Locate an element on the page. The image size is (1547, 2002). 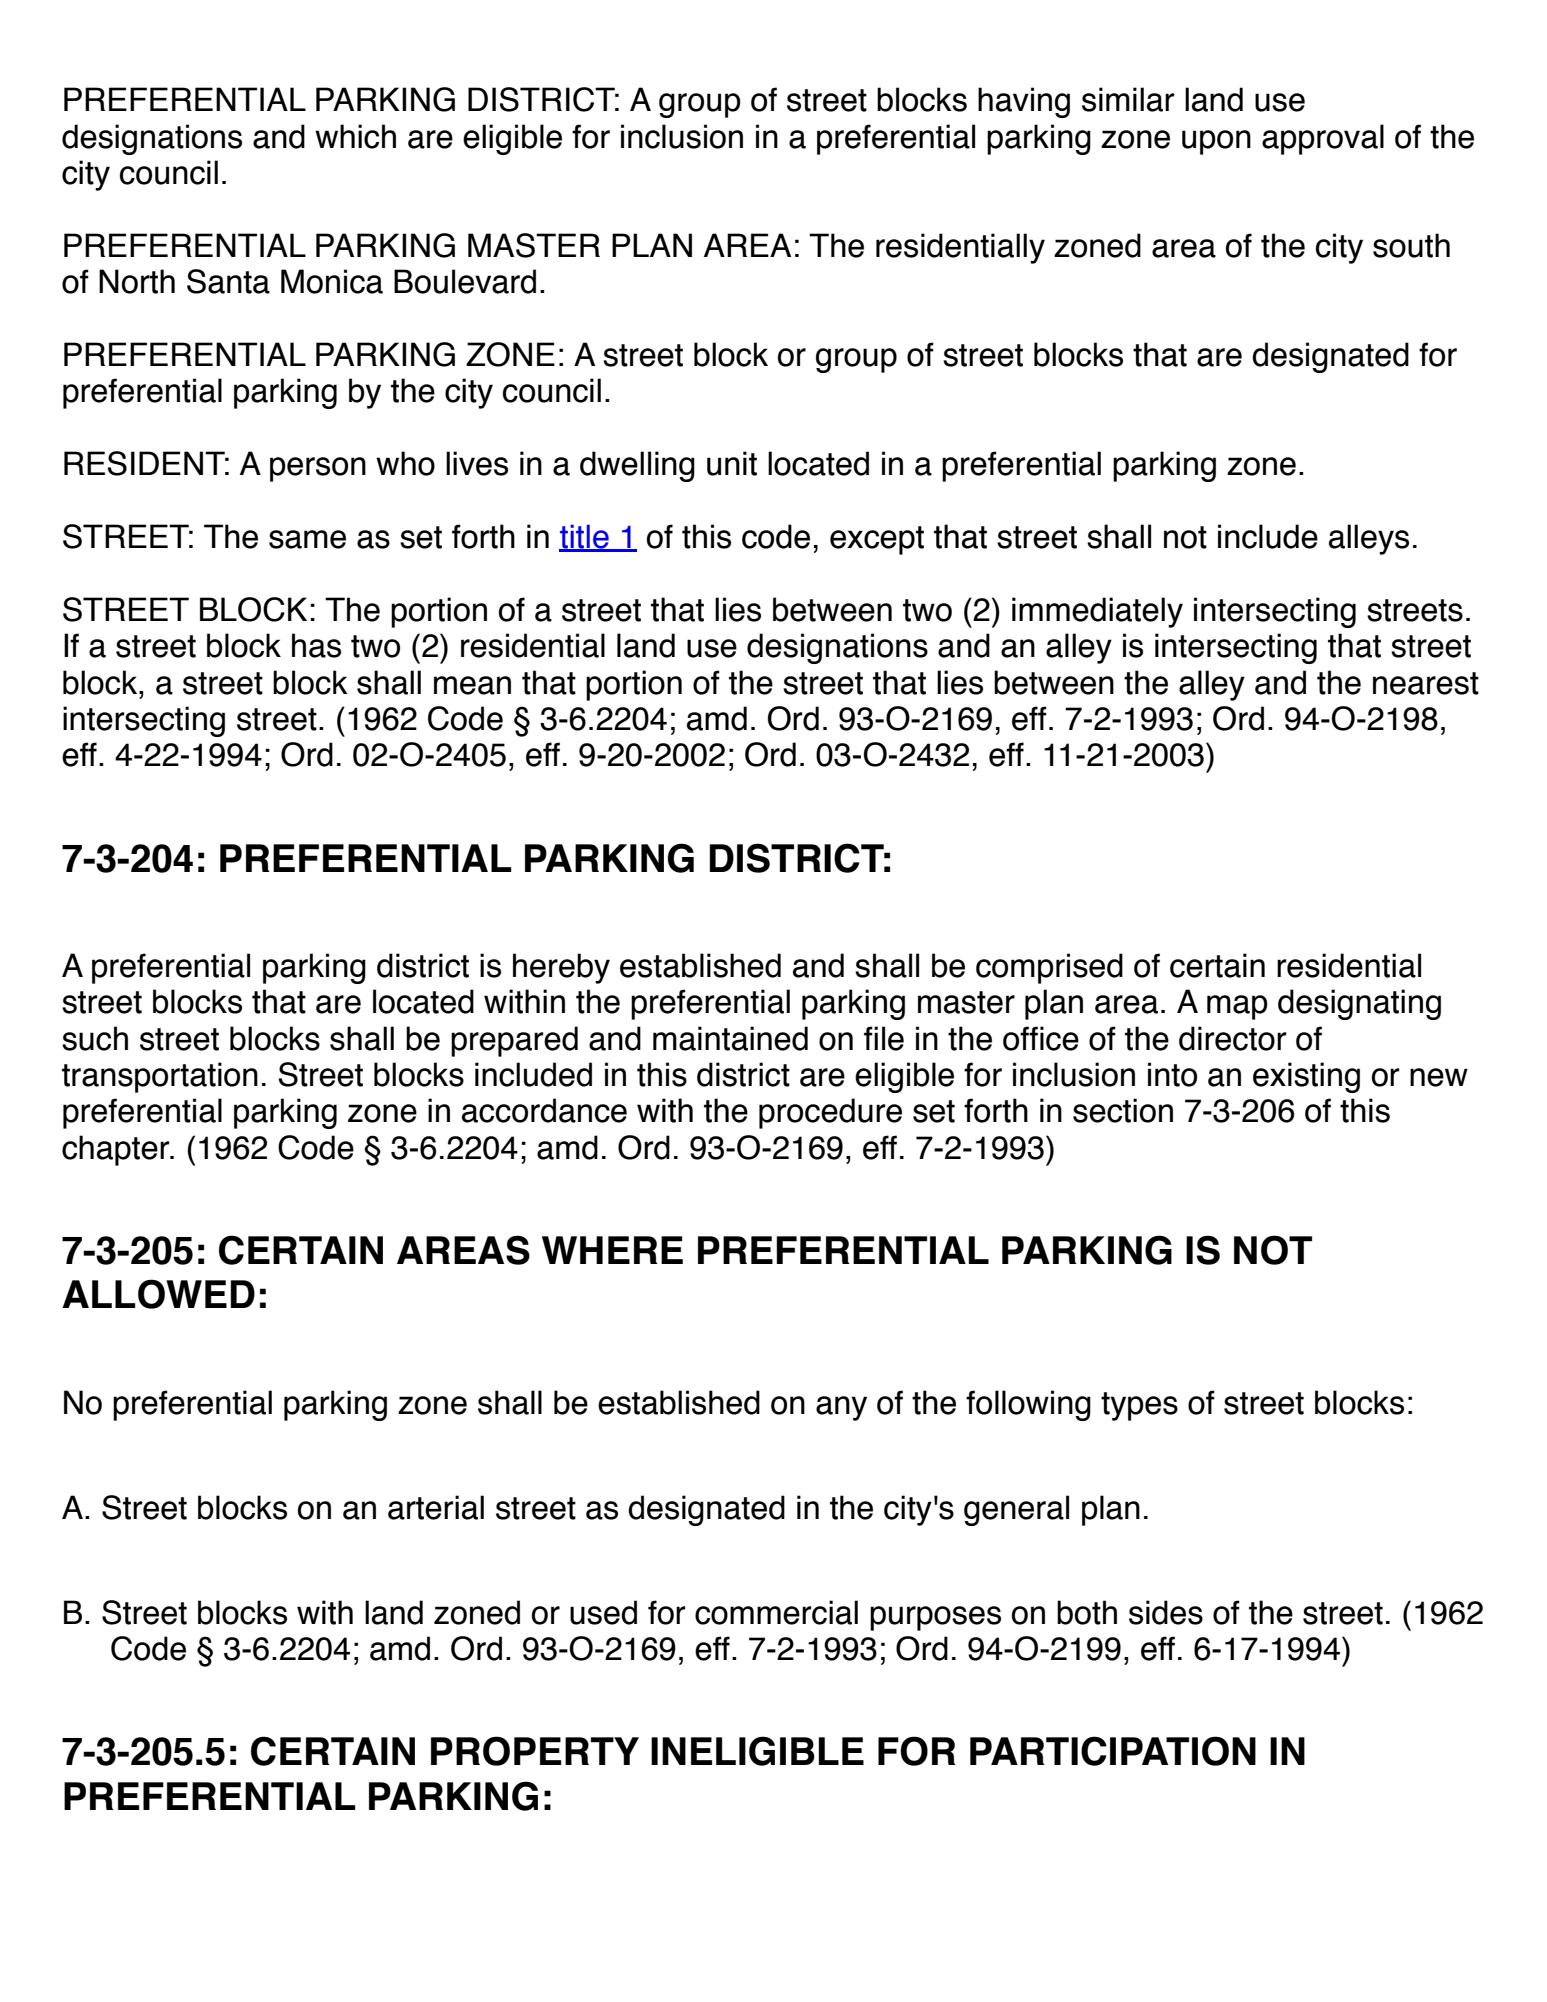
commercial is located at coordinates (776, 1612).
